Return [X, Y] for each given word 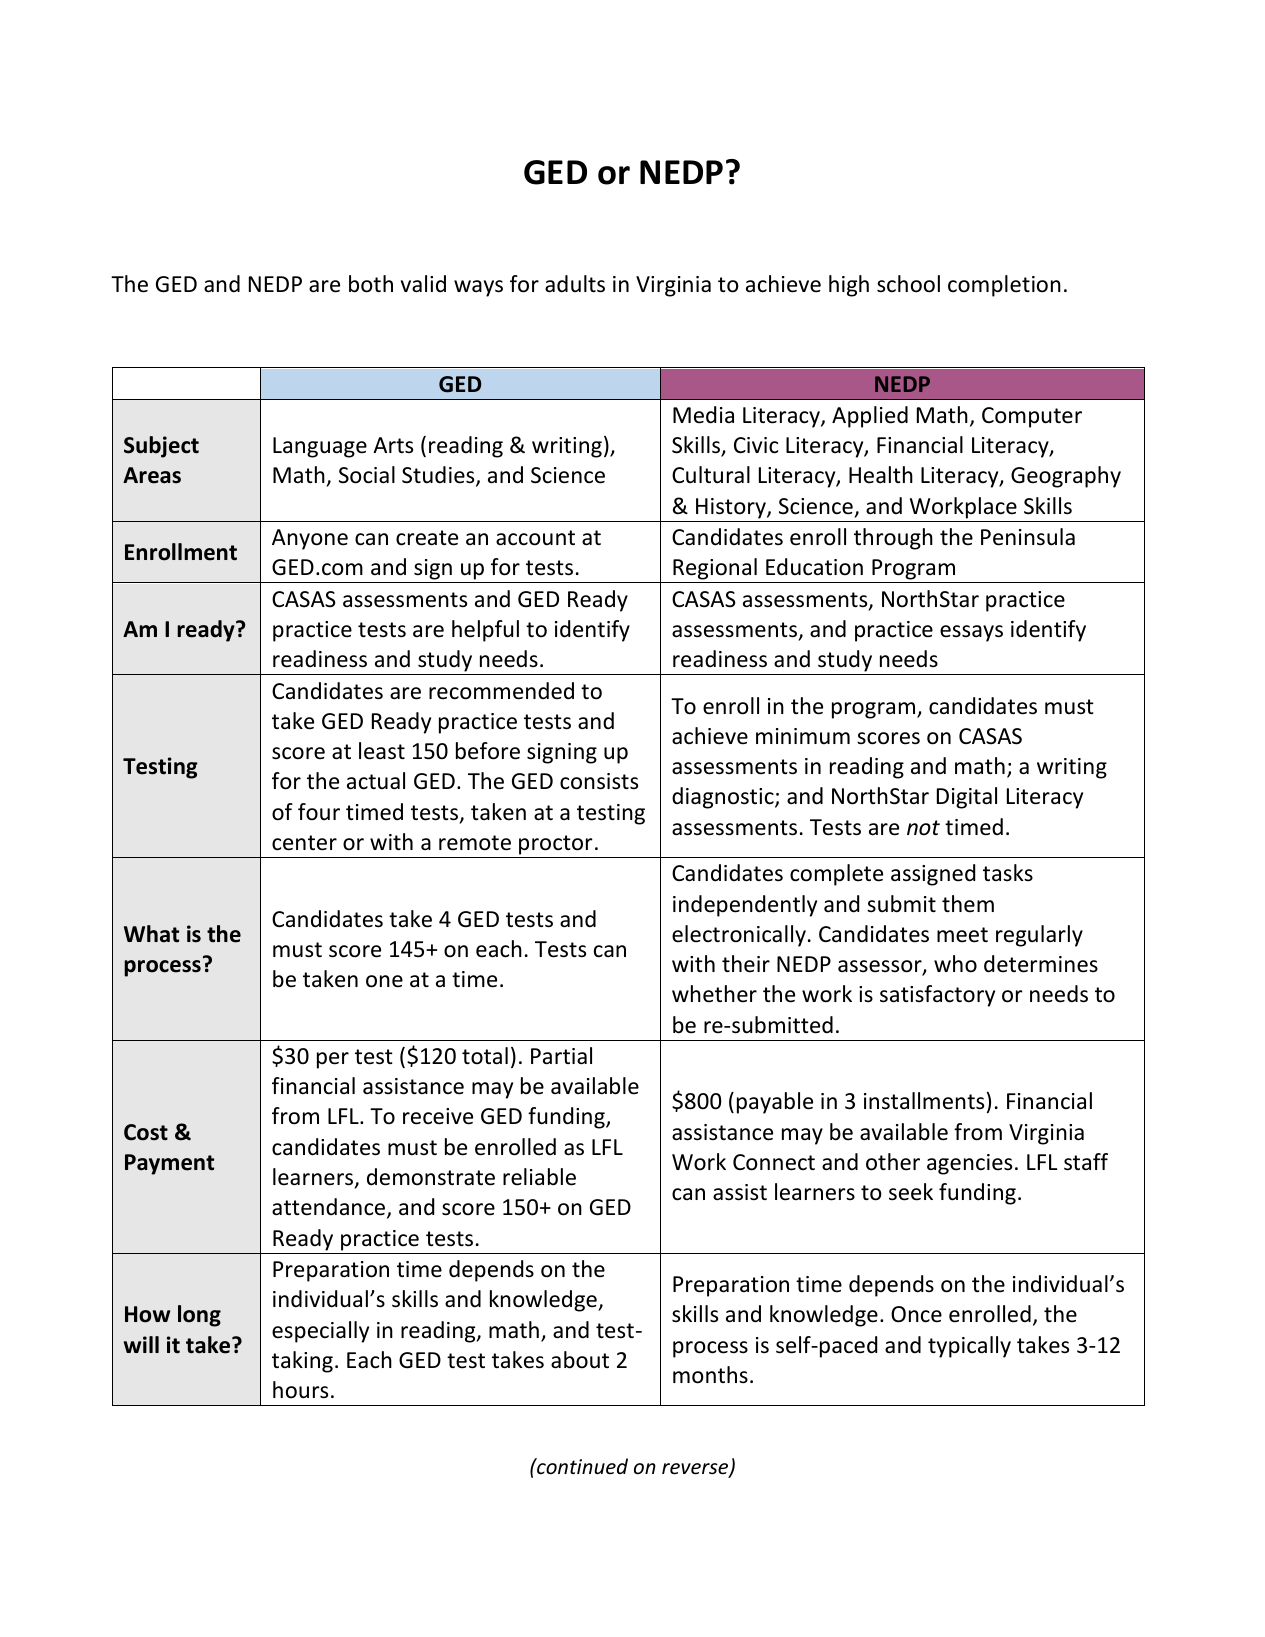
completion [1004, 286]
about [580, 1360]
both [371, 284]
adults [575, 284]
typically [969, 1347]
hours [300, 1390]
